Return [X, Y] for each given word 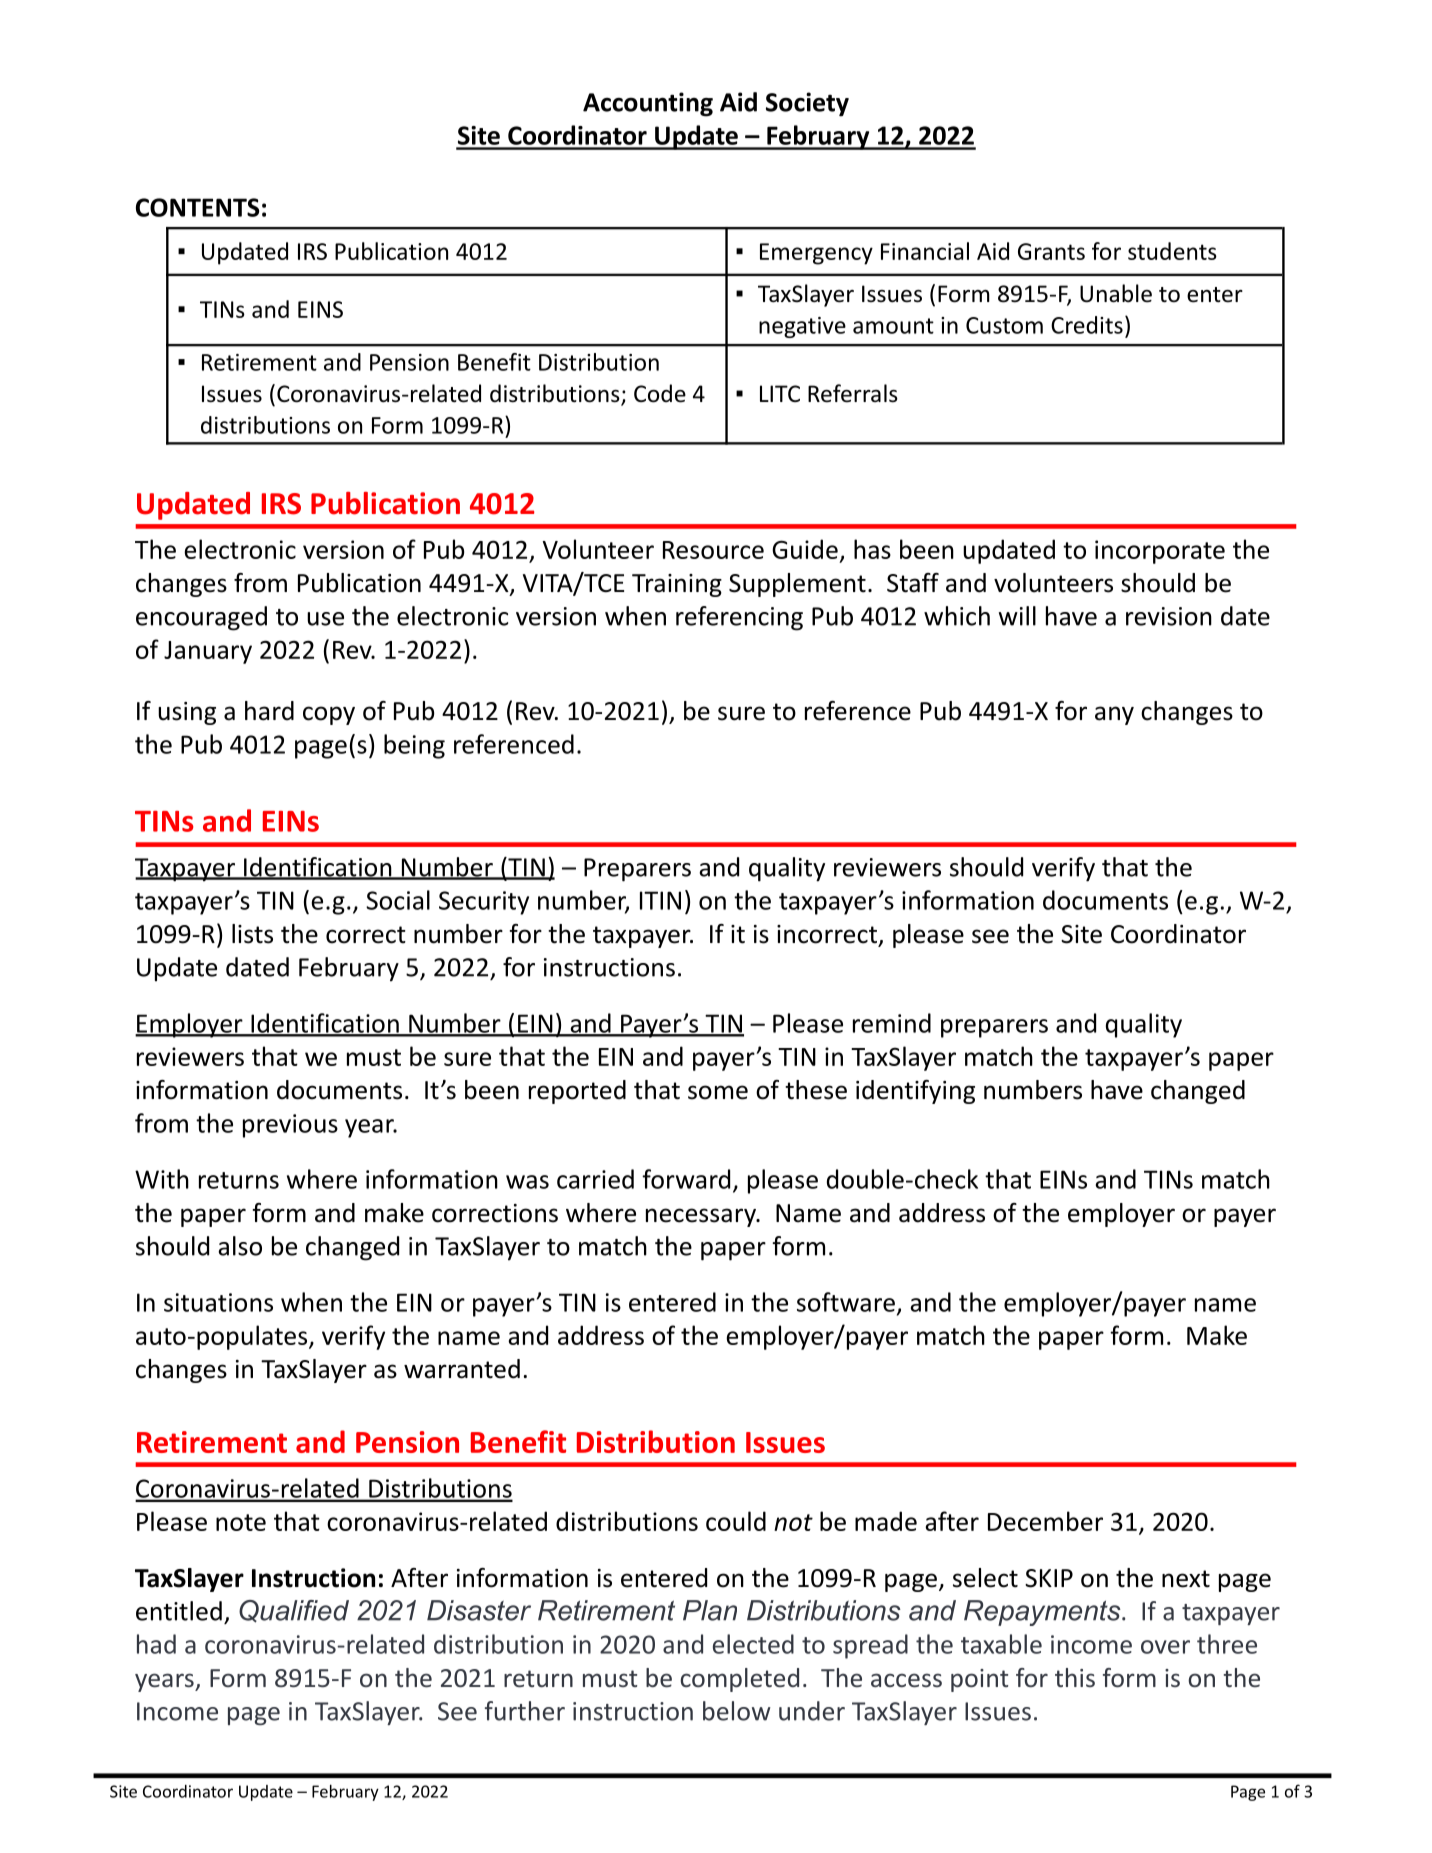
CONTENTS [197, 207]
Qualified [294, 1611]
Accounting [648, 104]
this [1075, 1677]
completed [739, 1680]
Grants [1051, 251]
